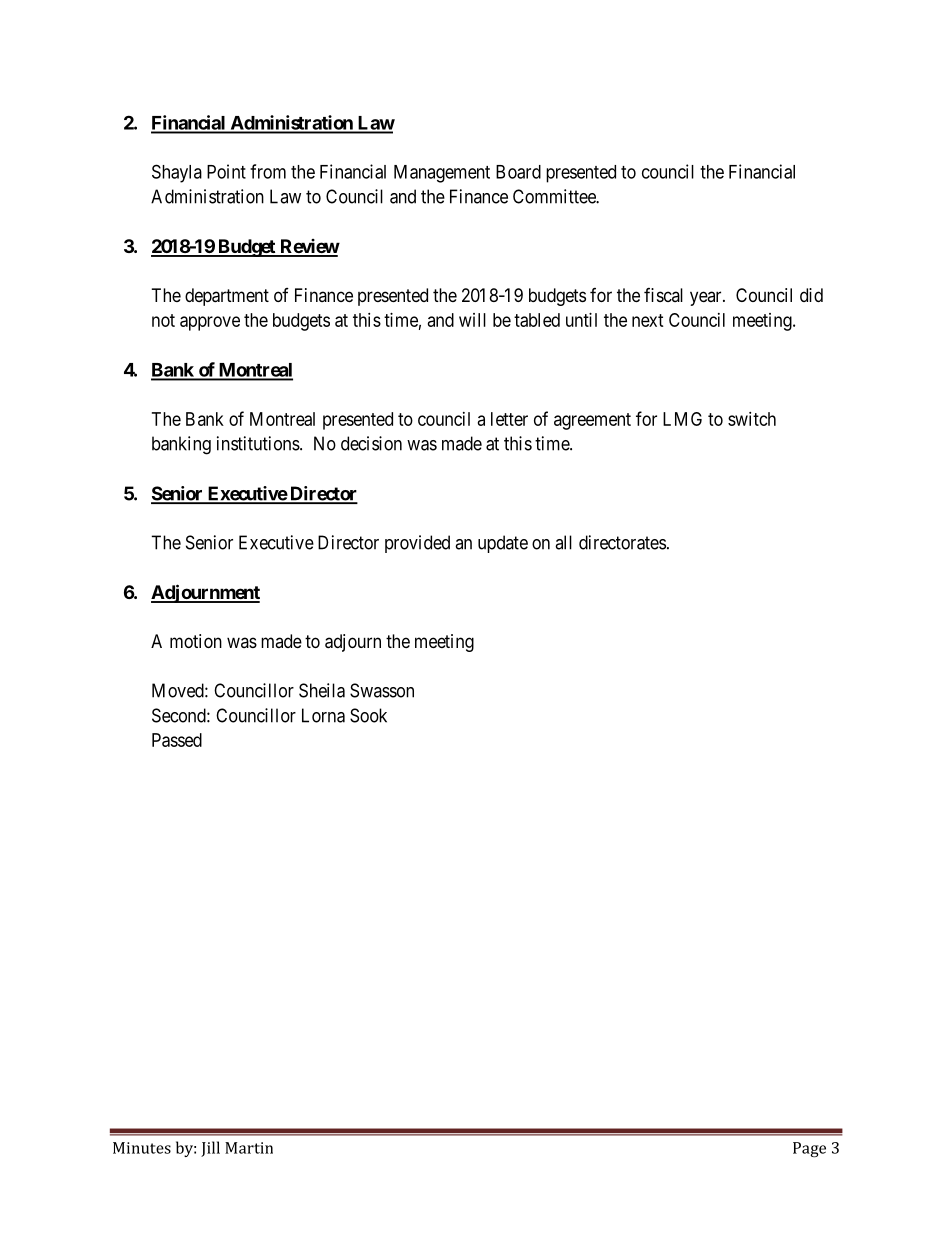 The image size is (952, 1233). Describe the element at coordinates (177, 740) in the screenshot. I see `Passed` at that location.
